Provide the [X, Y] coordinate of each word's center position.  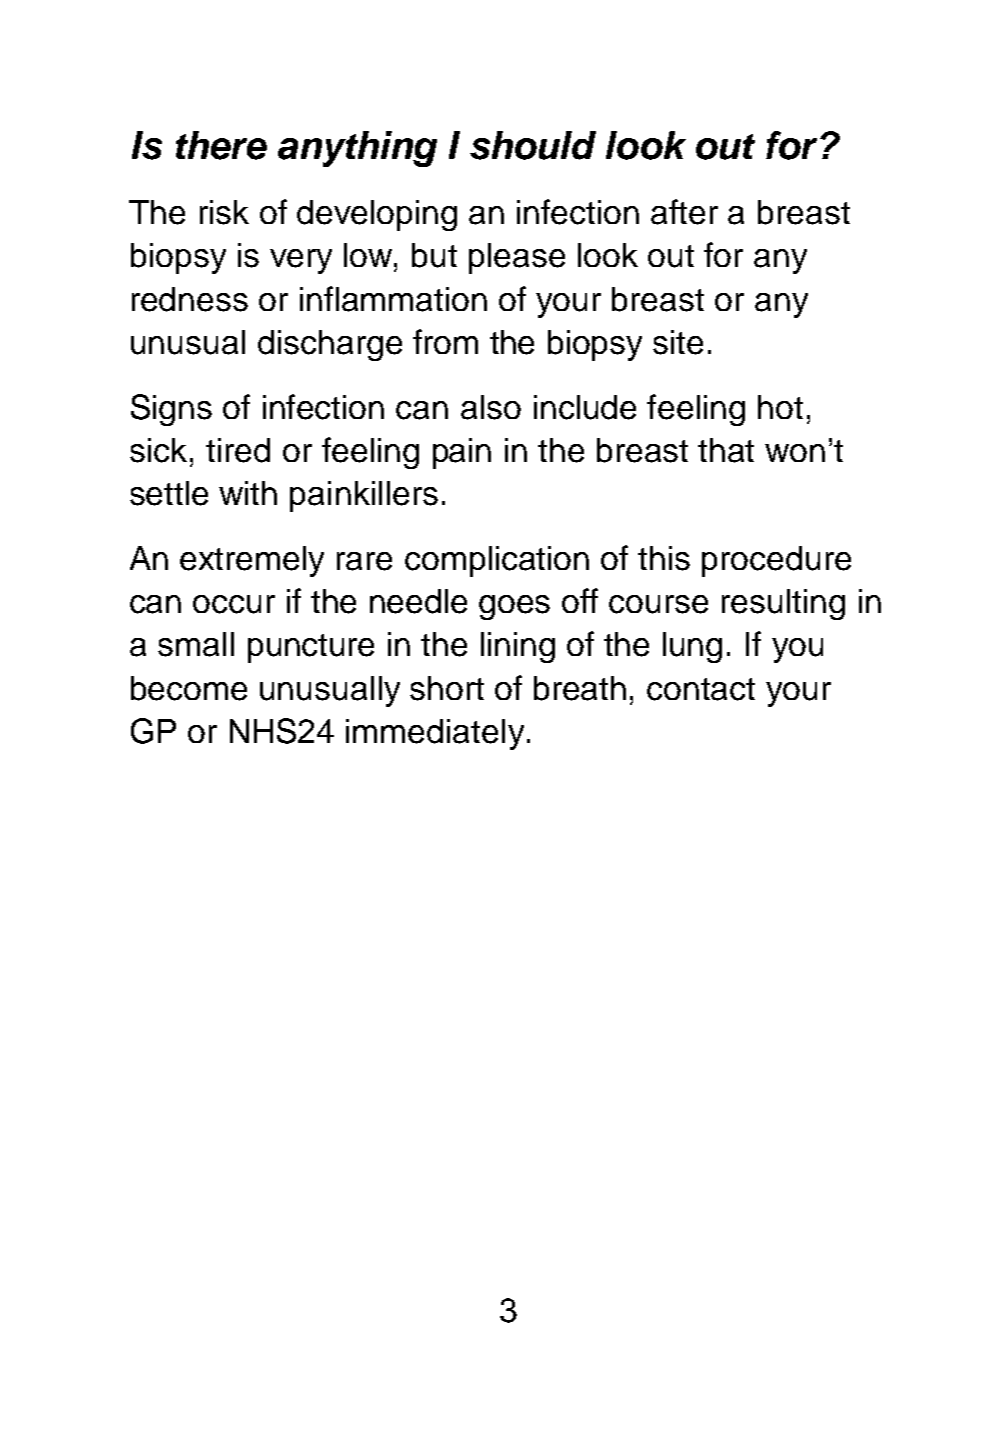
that [726, 450]
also [491, 407]
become [189, 688]
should [533, 145]
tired [238, 450]
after [684, 212]
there [221, 145]
